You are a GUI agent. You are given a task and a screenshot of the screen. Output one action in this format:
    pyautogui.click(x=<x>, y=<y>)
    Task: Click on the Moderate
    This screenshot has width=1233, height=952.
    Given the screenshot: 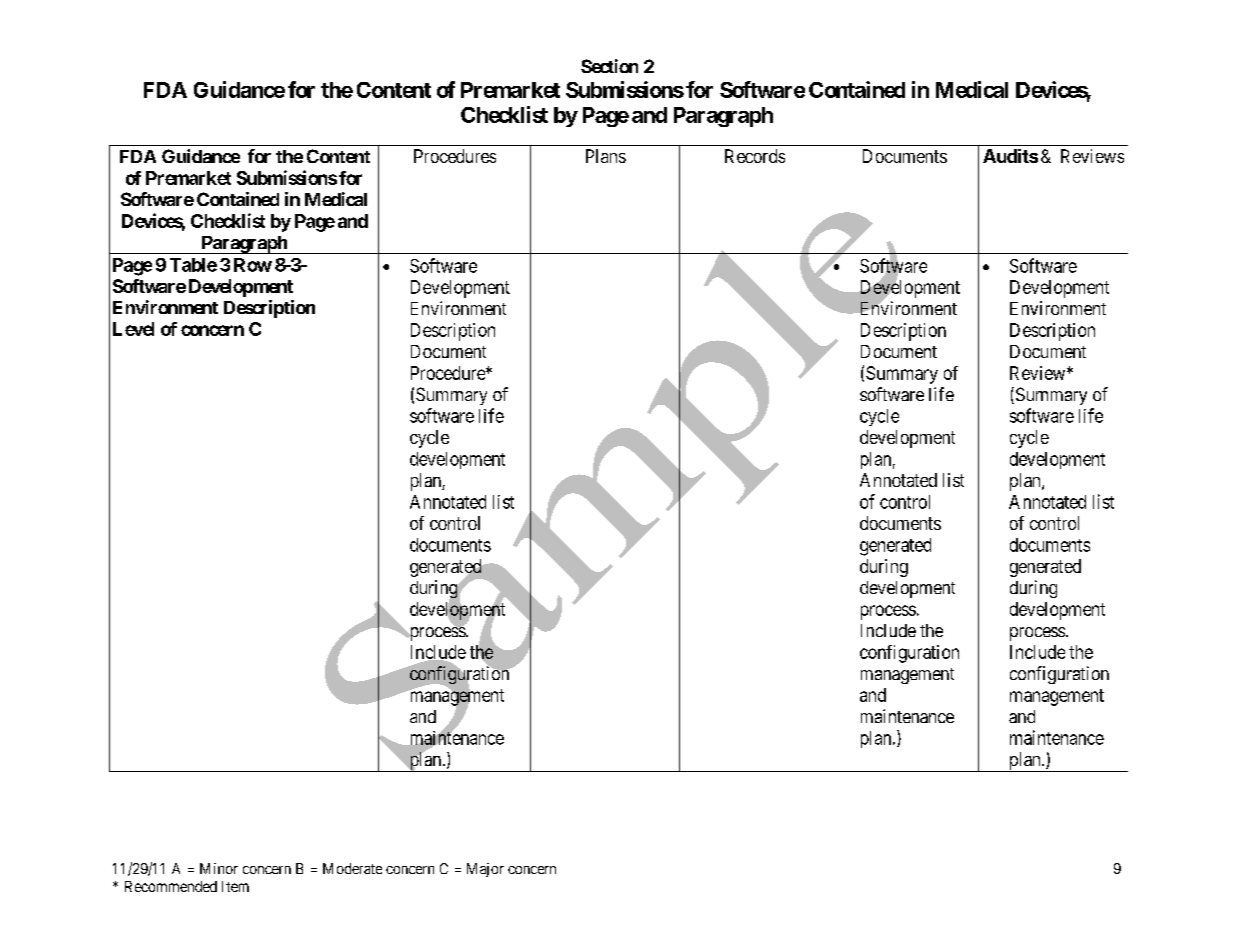 What is the action you would take?
    pyautogui.click(x=352, y=868)
